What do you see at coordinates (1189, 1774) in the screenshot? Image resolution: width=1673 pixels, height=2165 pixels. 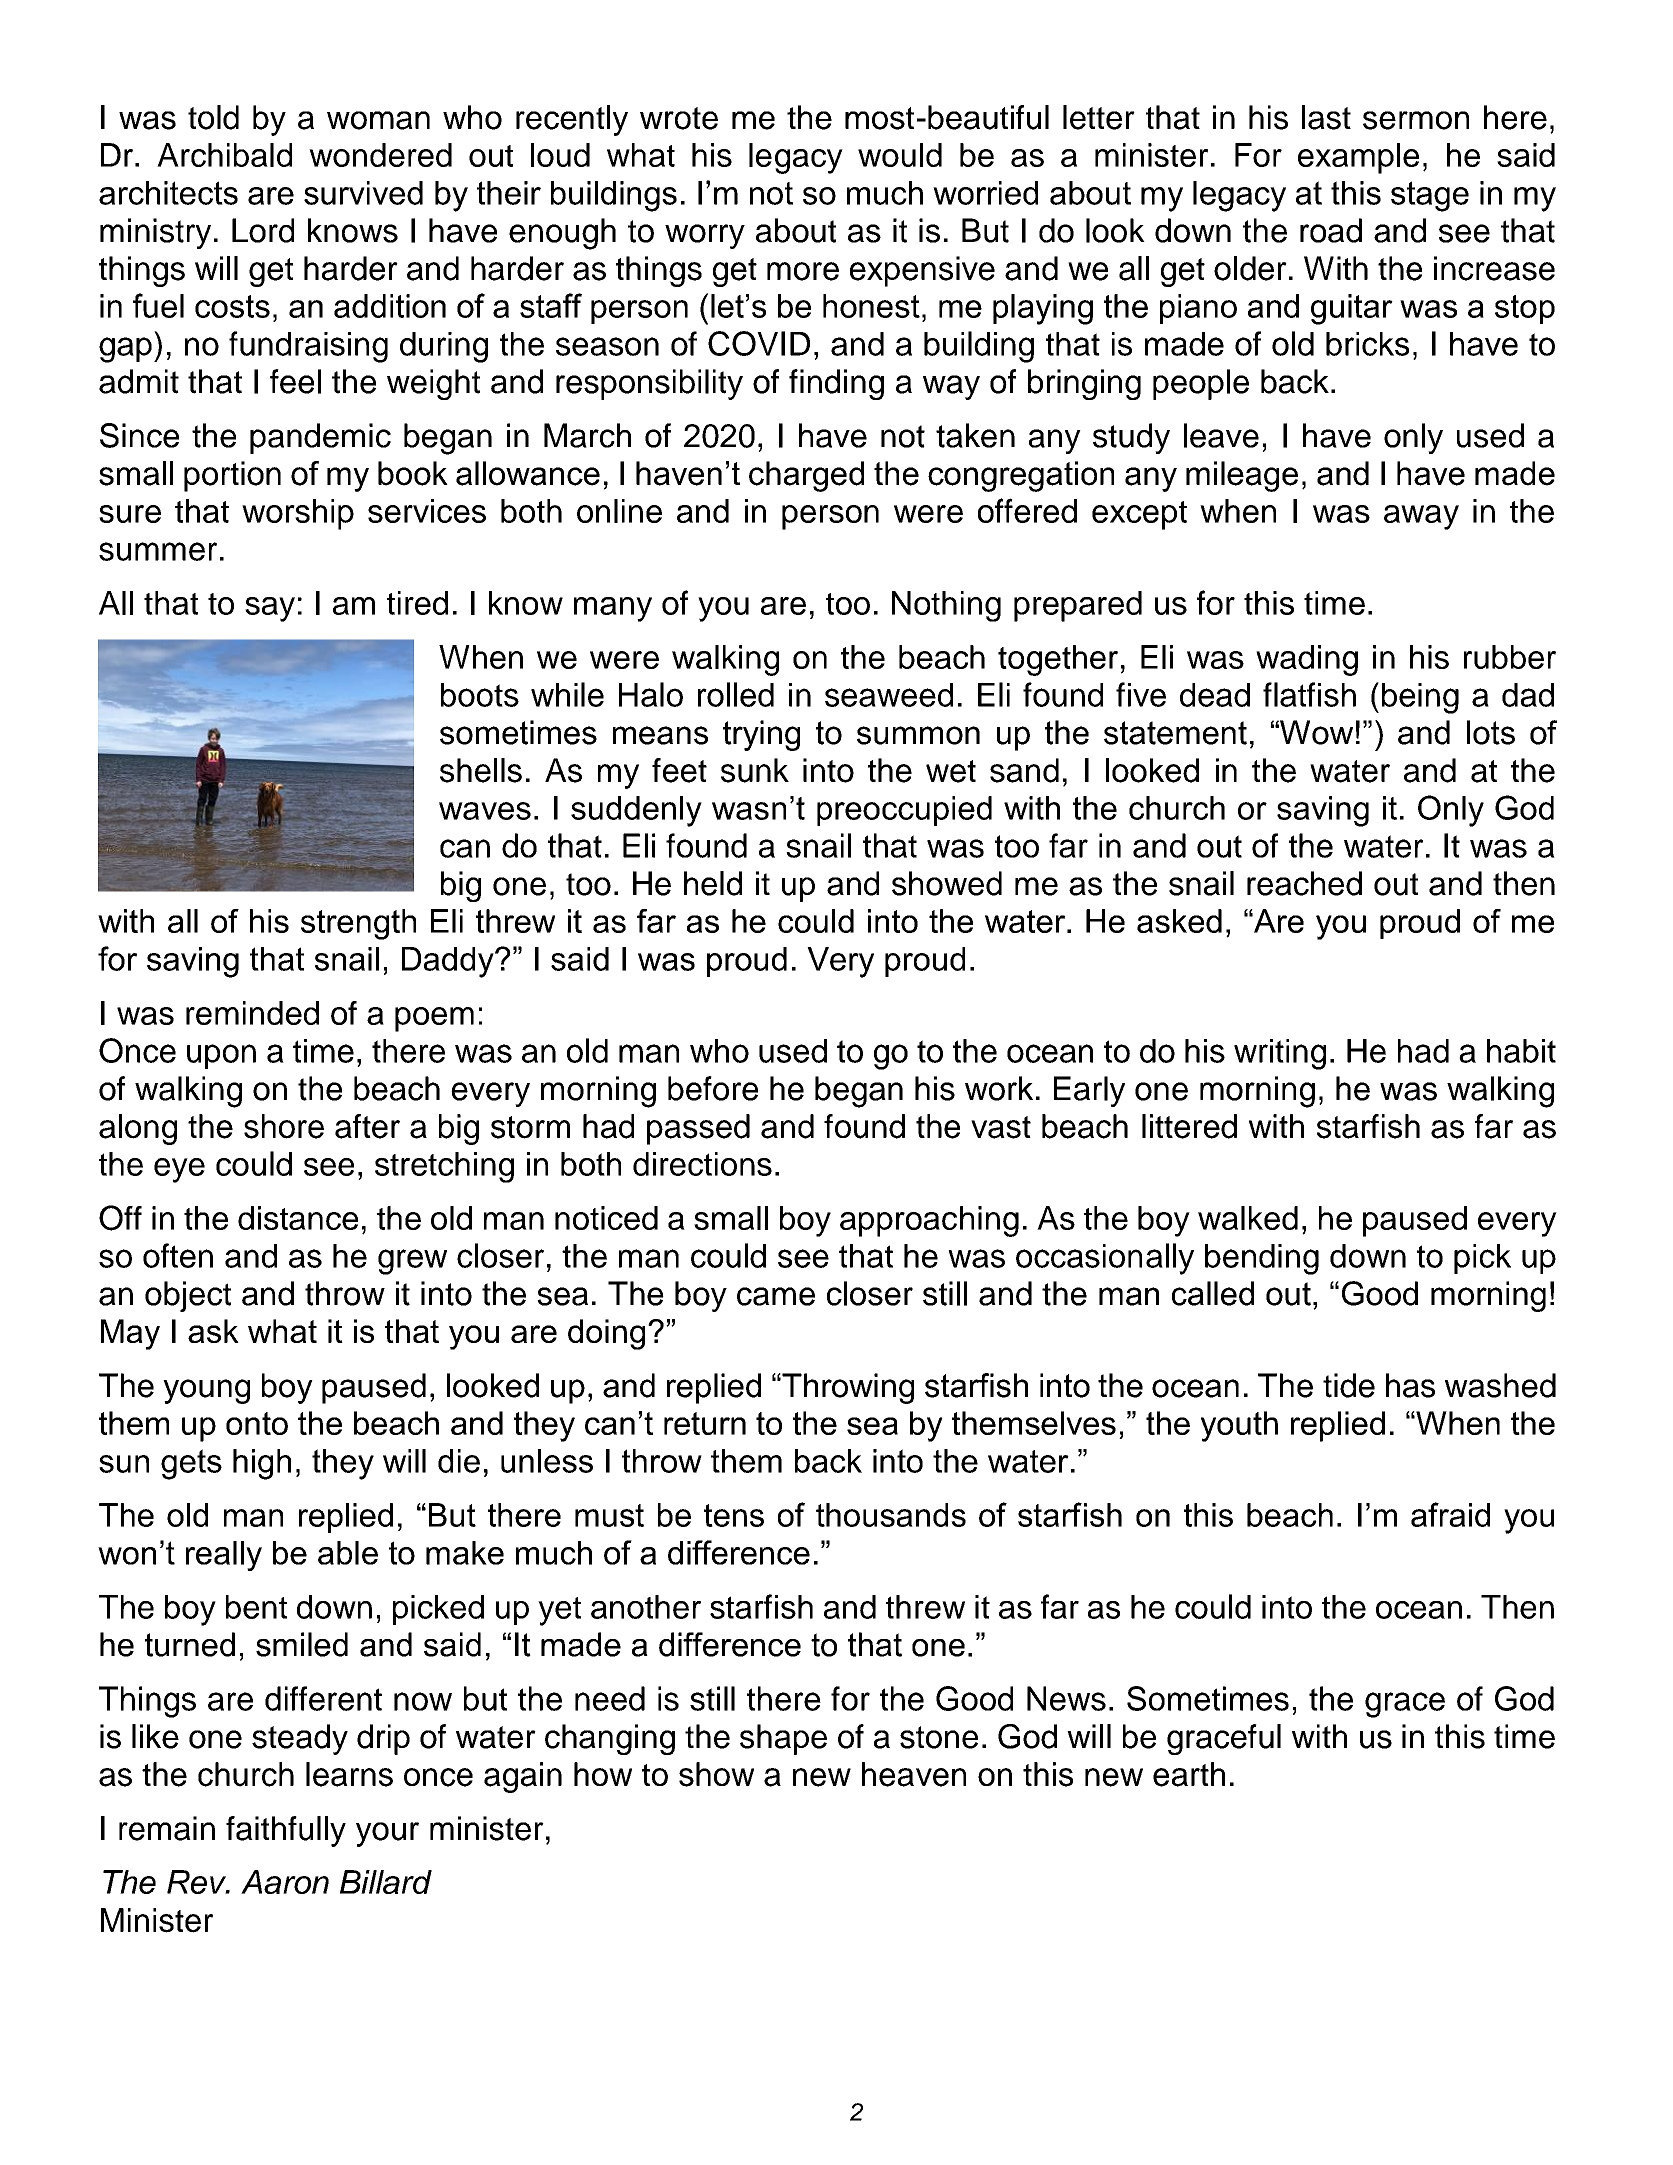 I see `earth` at bounding box center [1189, 1774].
